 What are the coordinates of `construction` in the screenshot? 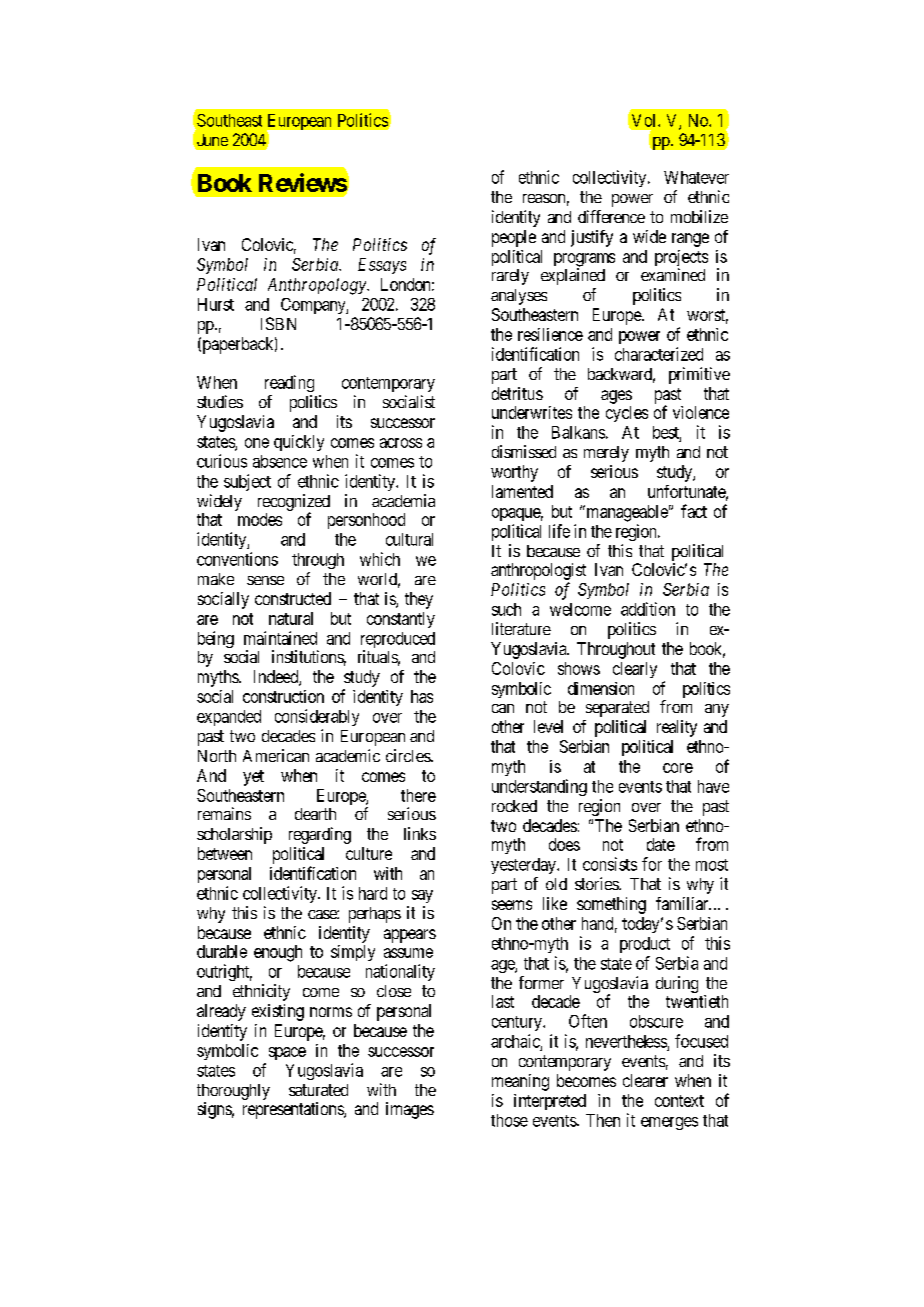 It's located at (283, 696).
